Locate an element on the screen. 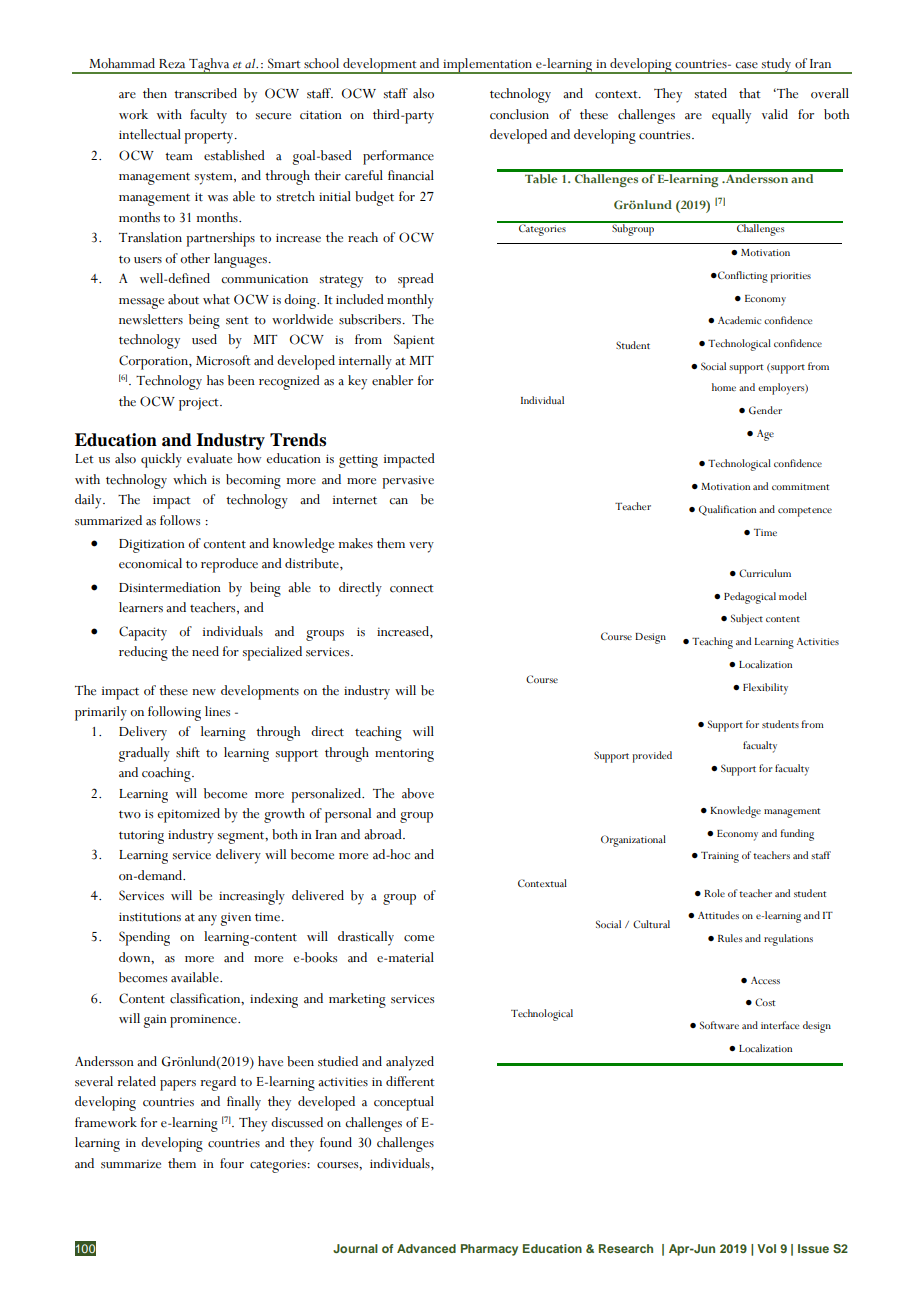 Image resolution: width=924 pixels, height=1308 pixels. drastically is located at coordinates (366, 938).
